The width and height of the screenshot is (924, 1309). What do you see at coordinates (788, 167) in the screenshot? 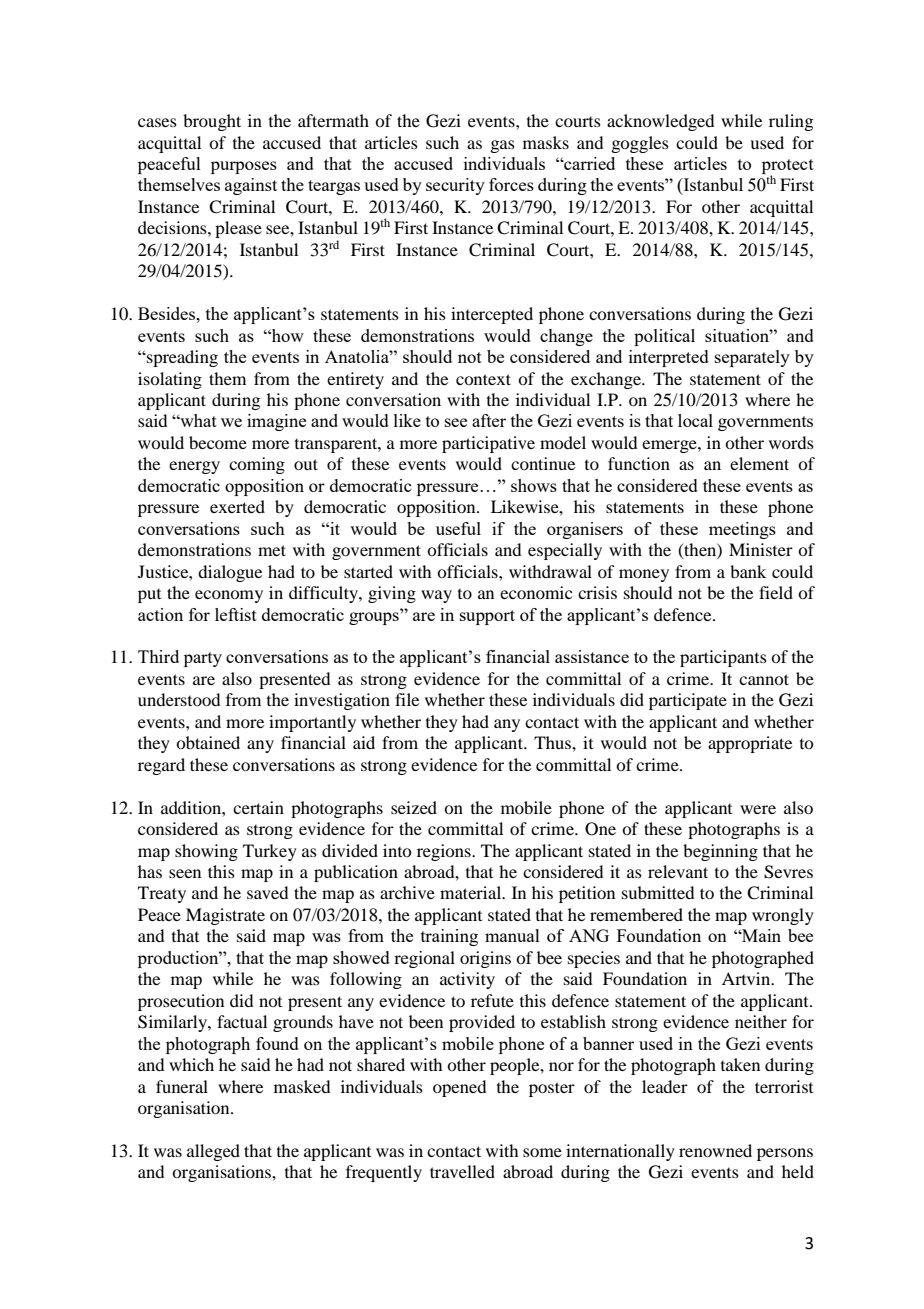
I see `protect` at bounding box center [788, 167].
